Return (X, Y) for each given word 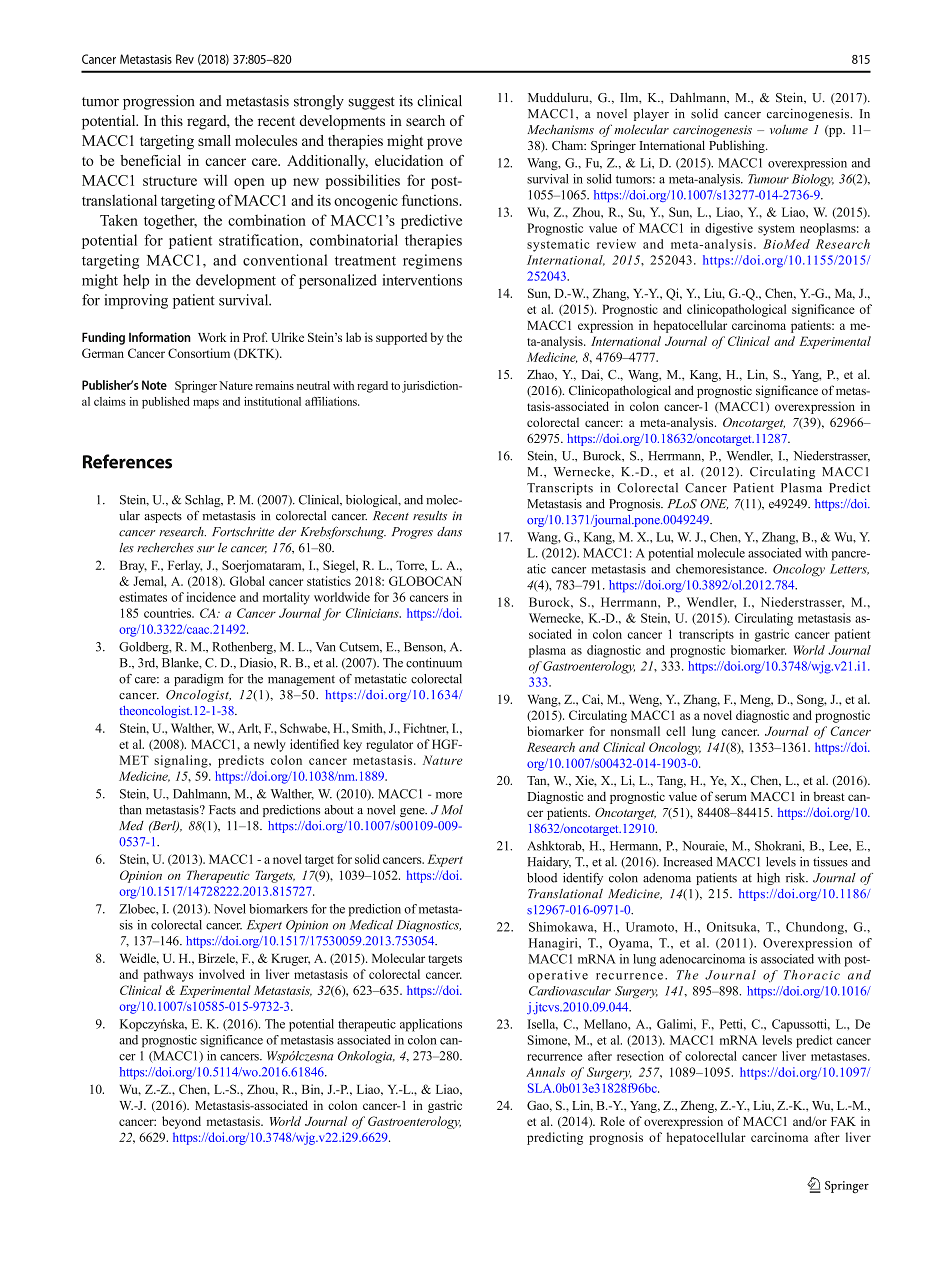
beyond (181, 1122)
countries (169, 613)
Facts (222, 810)
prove (444, 144)
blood (542, 878)
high (768, 879)
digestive (729, 229)
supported (401, 338)
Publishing (738, 146)
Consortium (199, 353)
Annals (545, 1072)
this (172, 120)
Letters (849, 569)
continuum (434, 663)
